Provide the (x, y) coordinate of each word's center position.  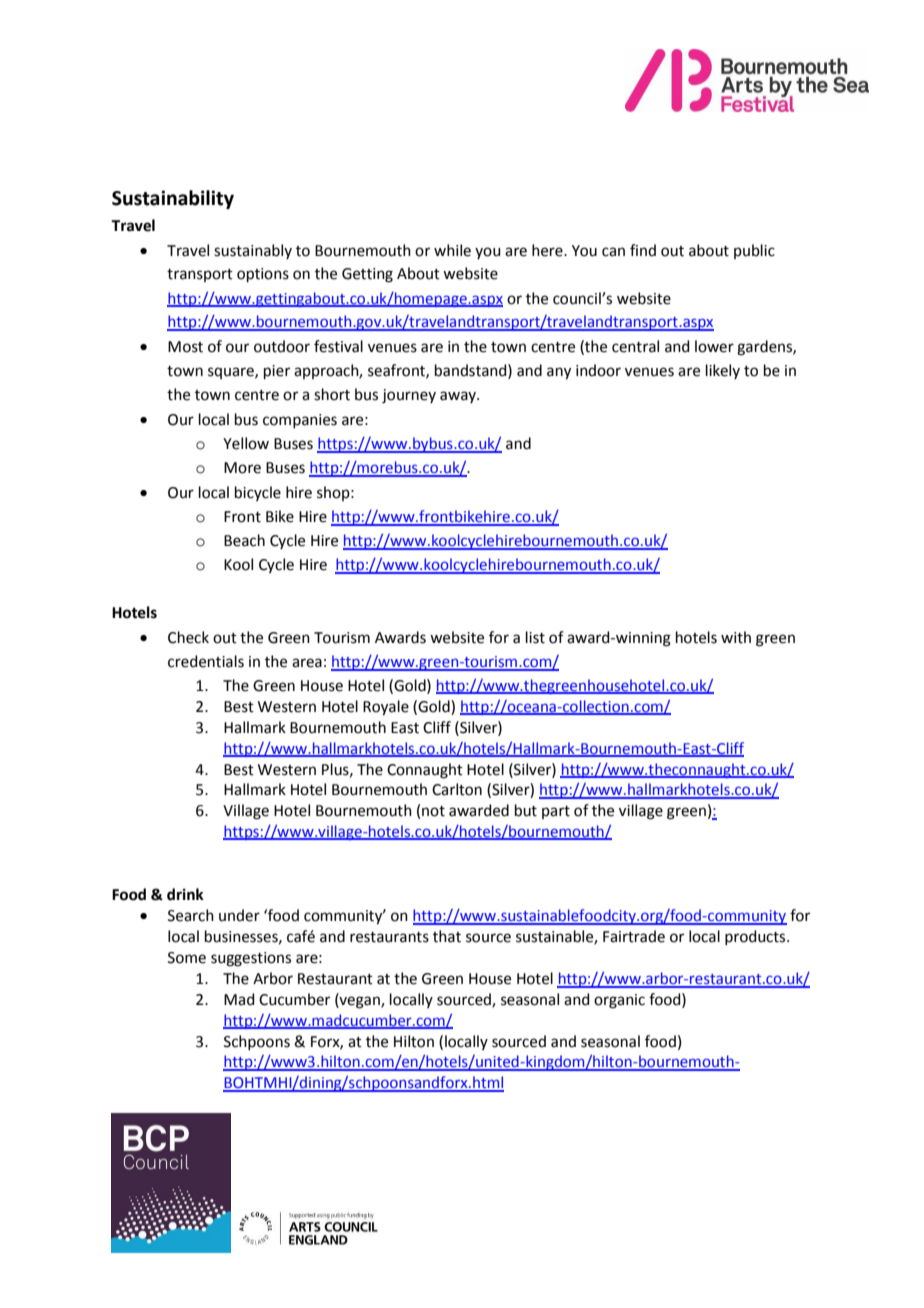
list (535, 637)
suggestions (251, 959)
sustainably (253, 251)
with (736, 637)
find (643, 250)
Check (188, 637)
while (452, 250)
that (447, 936)
